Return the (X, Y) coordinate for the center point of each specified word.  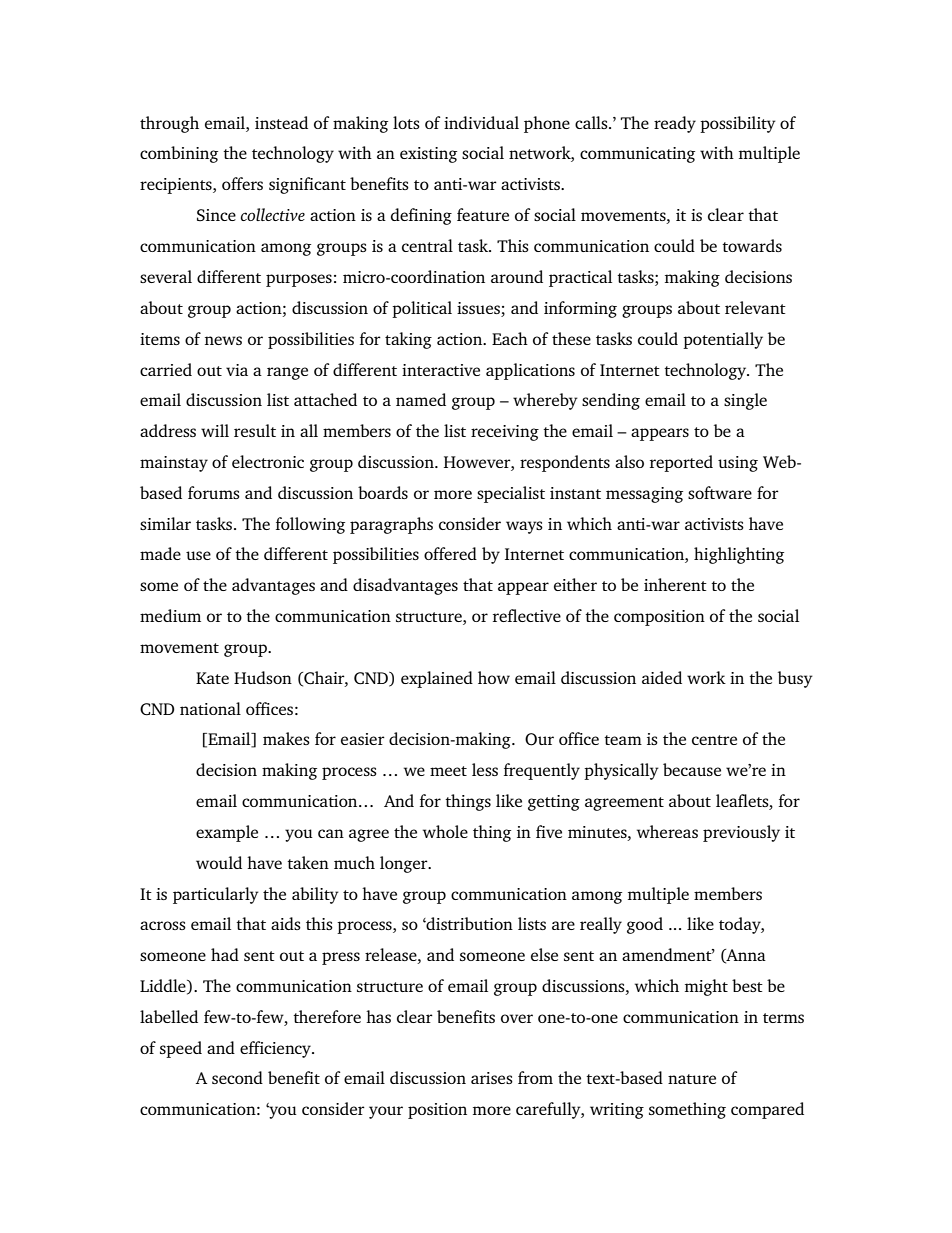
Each (510, 338)
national (210, 708)
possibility (738, 124)
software (720, 492)
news (223, 340)
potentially (723, 340)
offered (450, 553)
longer (405, 864)
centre (714, 740)
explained (437, 679)
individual (481, 122)
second (237, 1077)
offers (242, 183)
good (645, 925)
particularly (216, 895)
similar (165, 523)
